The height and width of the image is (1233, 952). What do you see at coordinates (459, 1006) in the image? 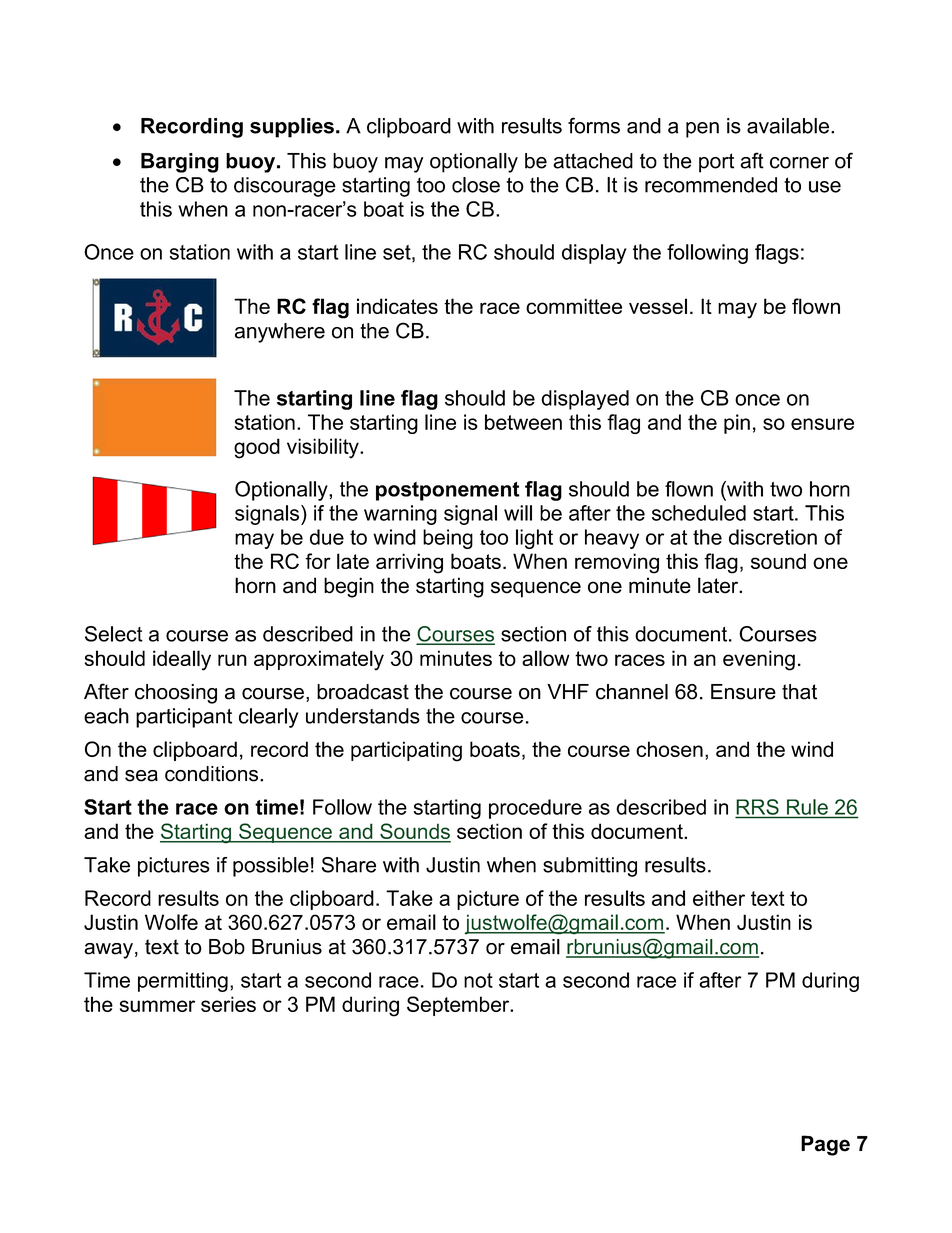
I see `September` at bounding box center [459, 1006].
